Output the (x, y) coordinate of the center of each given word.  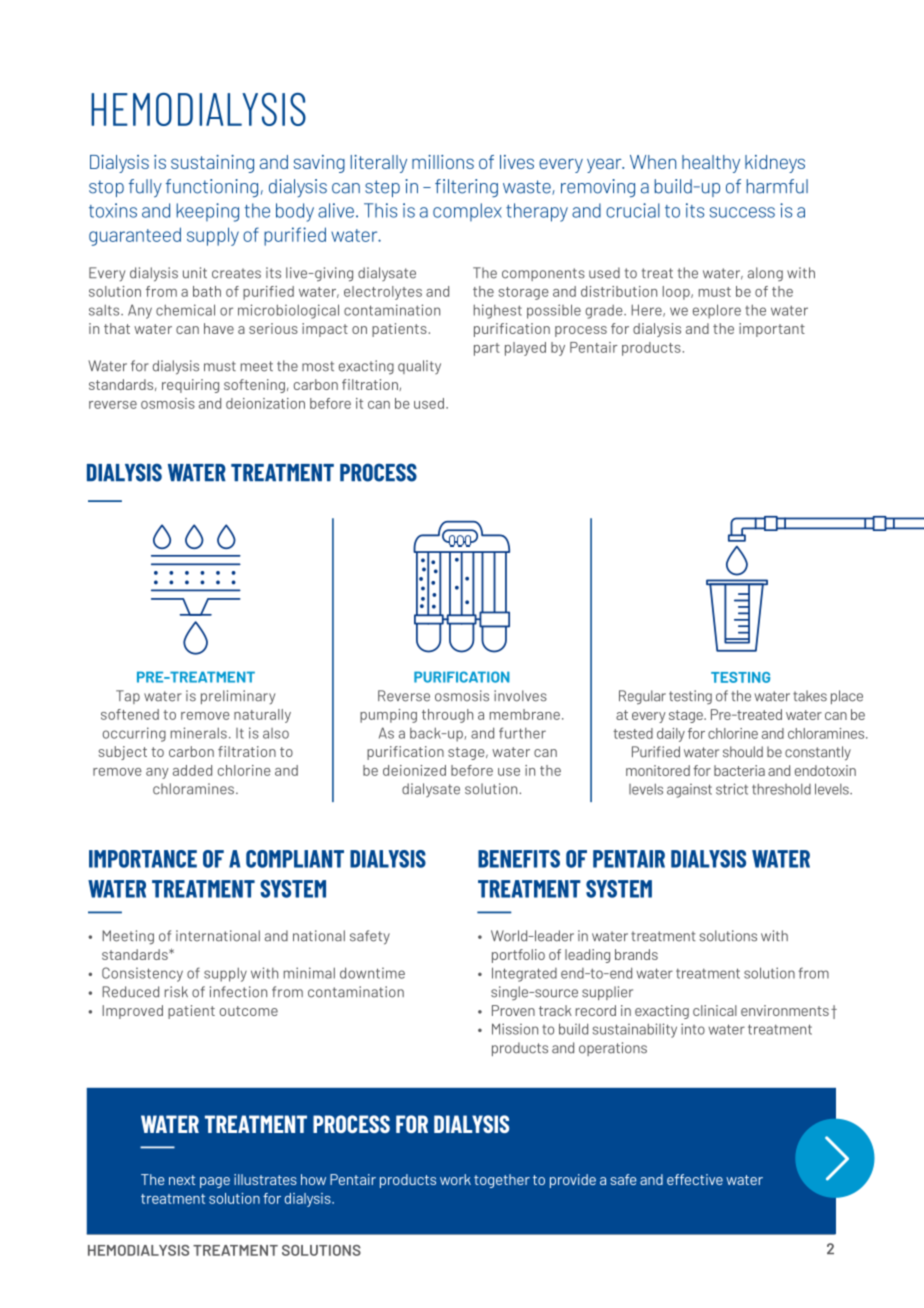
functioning (212, 188)
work (455, 1179)
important (772, 330)
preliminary (238, 697)
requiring (190, 386)
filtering (466, 188)
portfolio (518, 956)
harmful (777, 186)
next (182, 1180)
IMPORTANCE (143, 859)
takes (810, 696)
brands (636, 954)
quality (419, 367)
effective (695, 1179)
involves (520, 696)
